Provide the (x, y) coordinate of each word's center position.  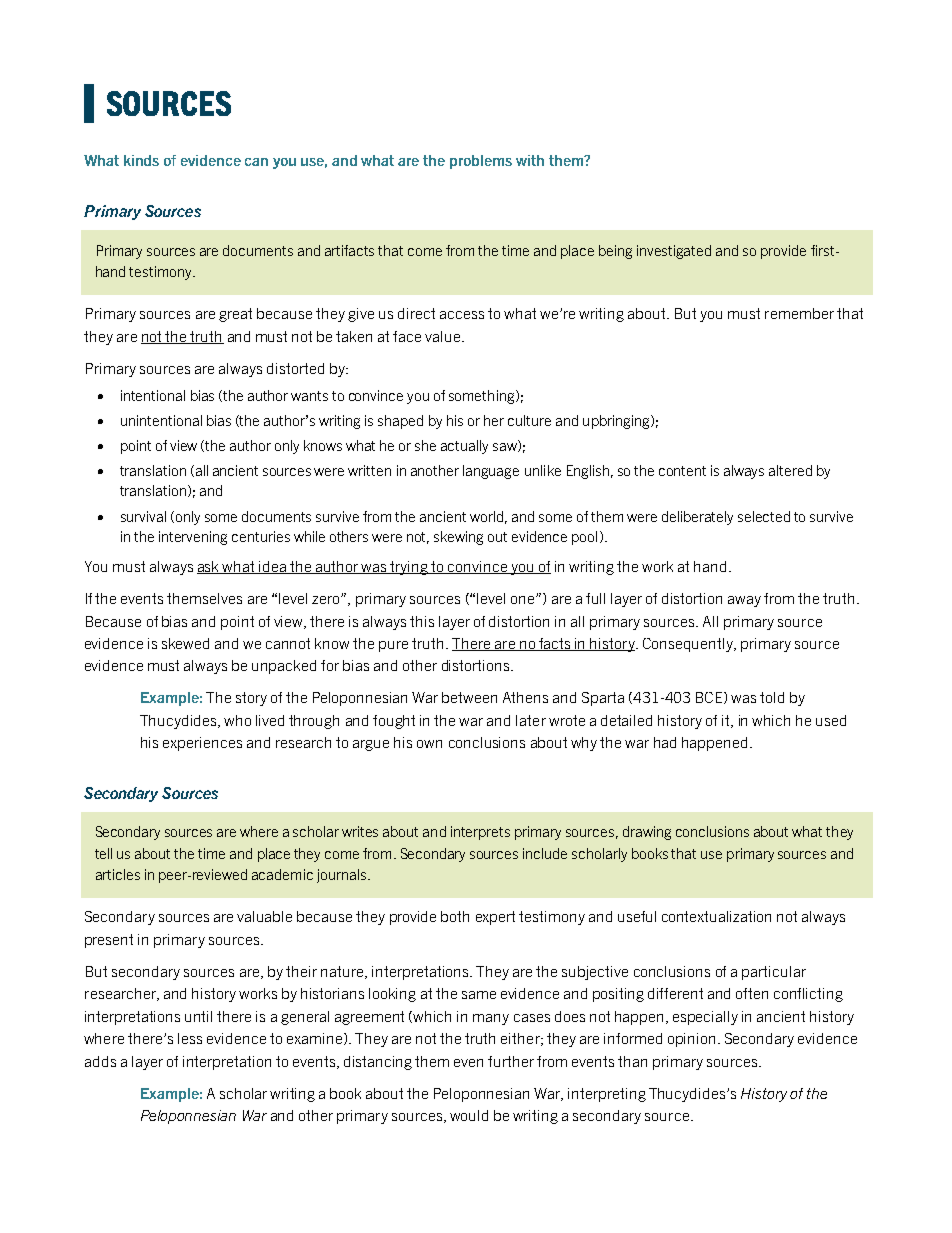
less (190, 1038)
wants (309, 396)
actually (464, 447)
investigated (674, 252)
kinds (141, 160)
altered (790, 470)
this (422, 621)
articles (118, 874)
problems (481, 162)
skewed (185, 643)
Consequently (689, 645)
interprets (480, 833)
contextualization (716, 916)
